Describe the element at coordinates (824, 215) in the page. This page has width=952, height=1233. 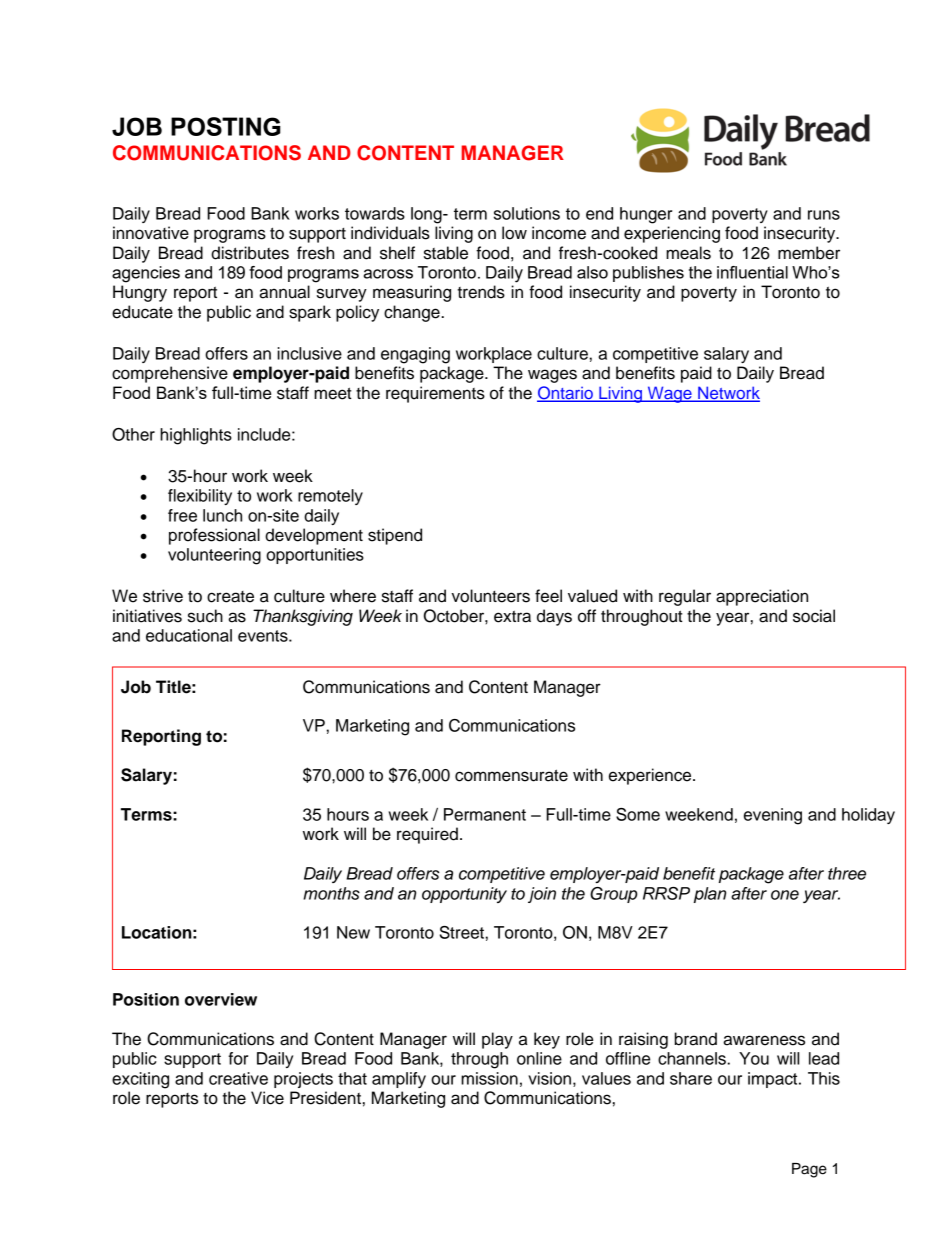
I see `runs` at that location.
